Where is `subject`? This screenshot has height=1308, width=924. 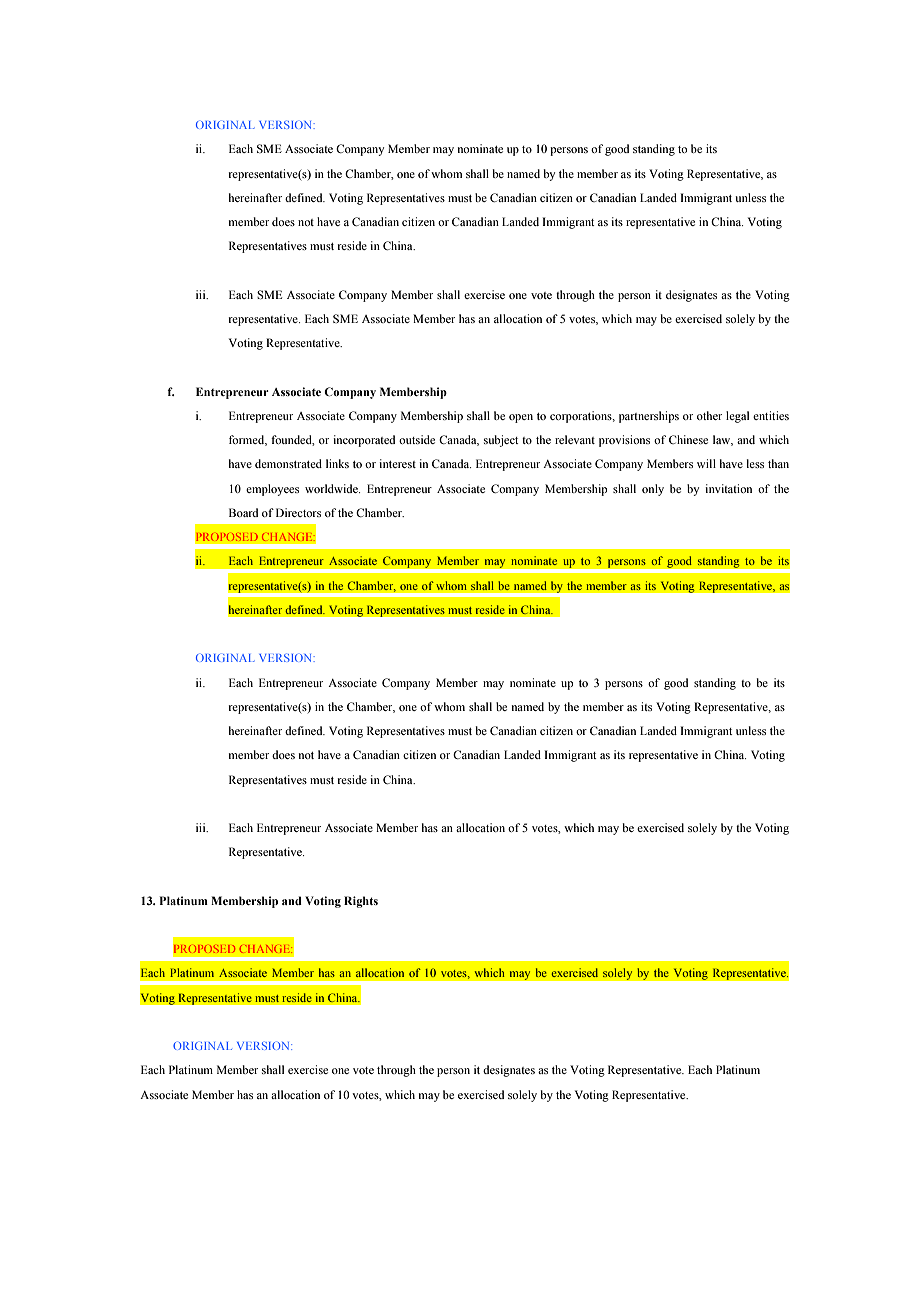
subject is located at coordinates (501, 441).
